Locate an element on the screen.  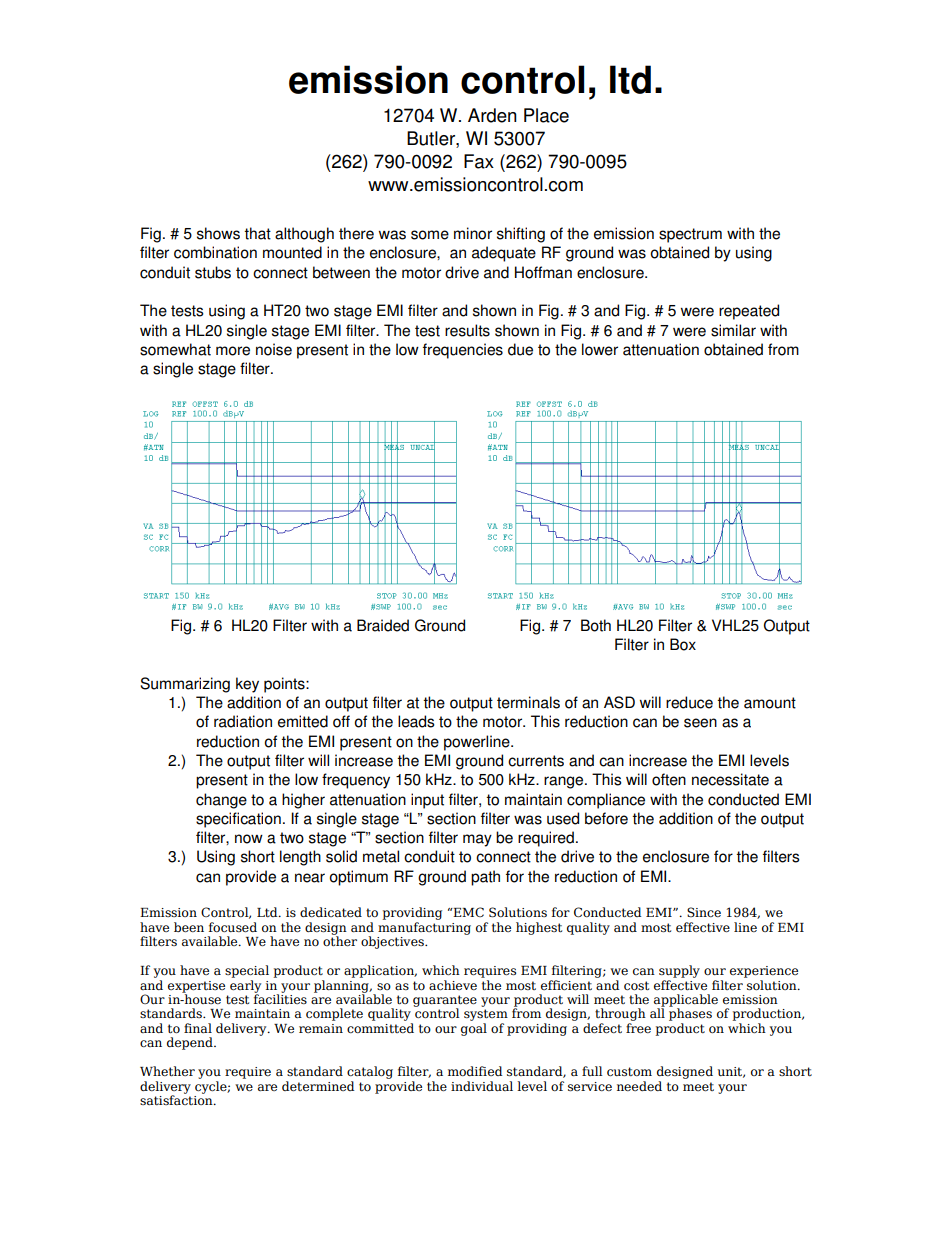
Fax is located at coordinates (479, 161).
